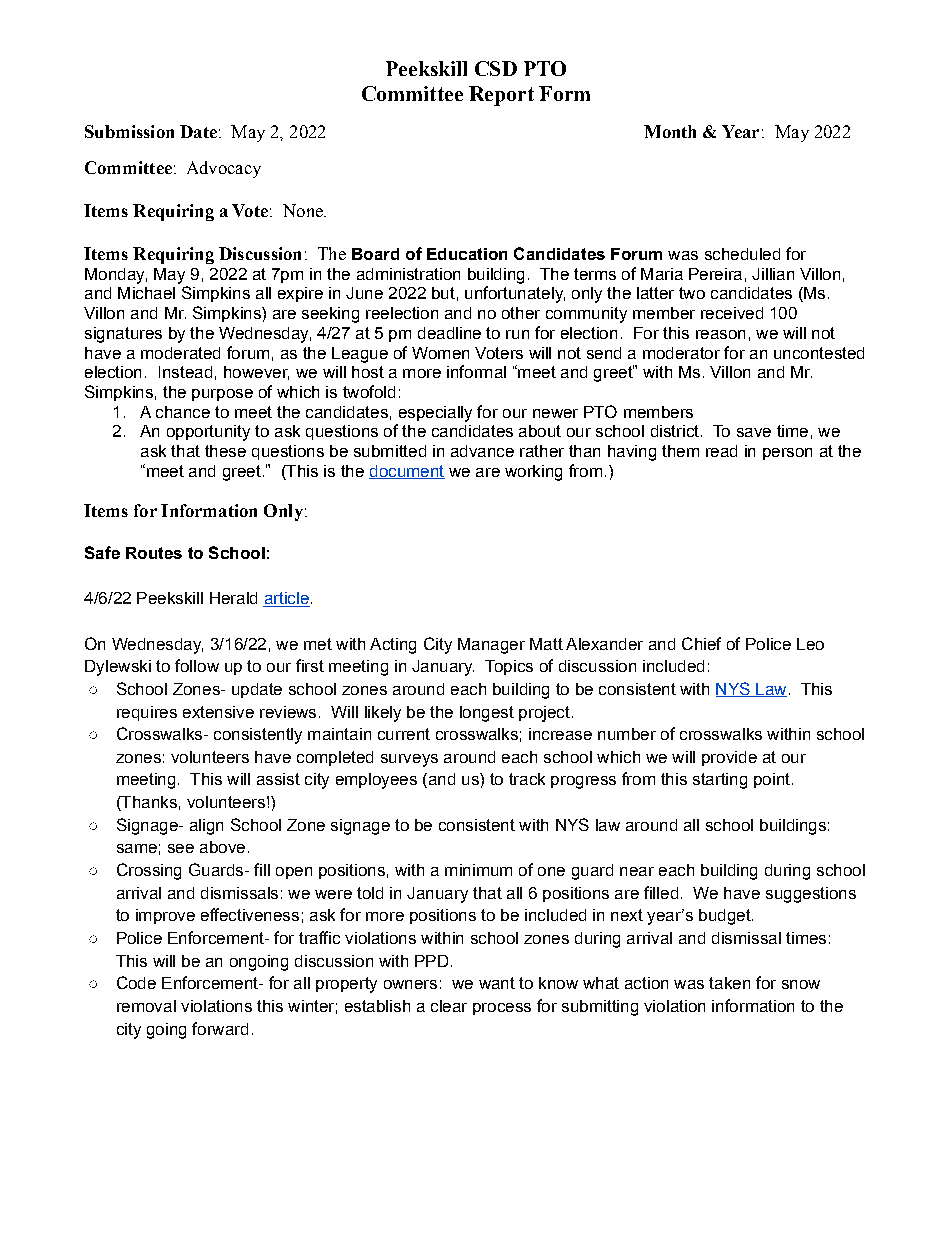  I want to click on surveys, so click(409, 760).
